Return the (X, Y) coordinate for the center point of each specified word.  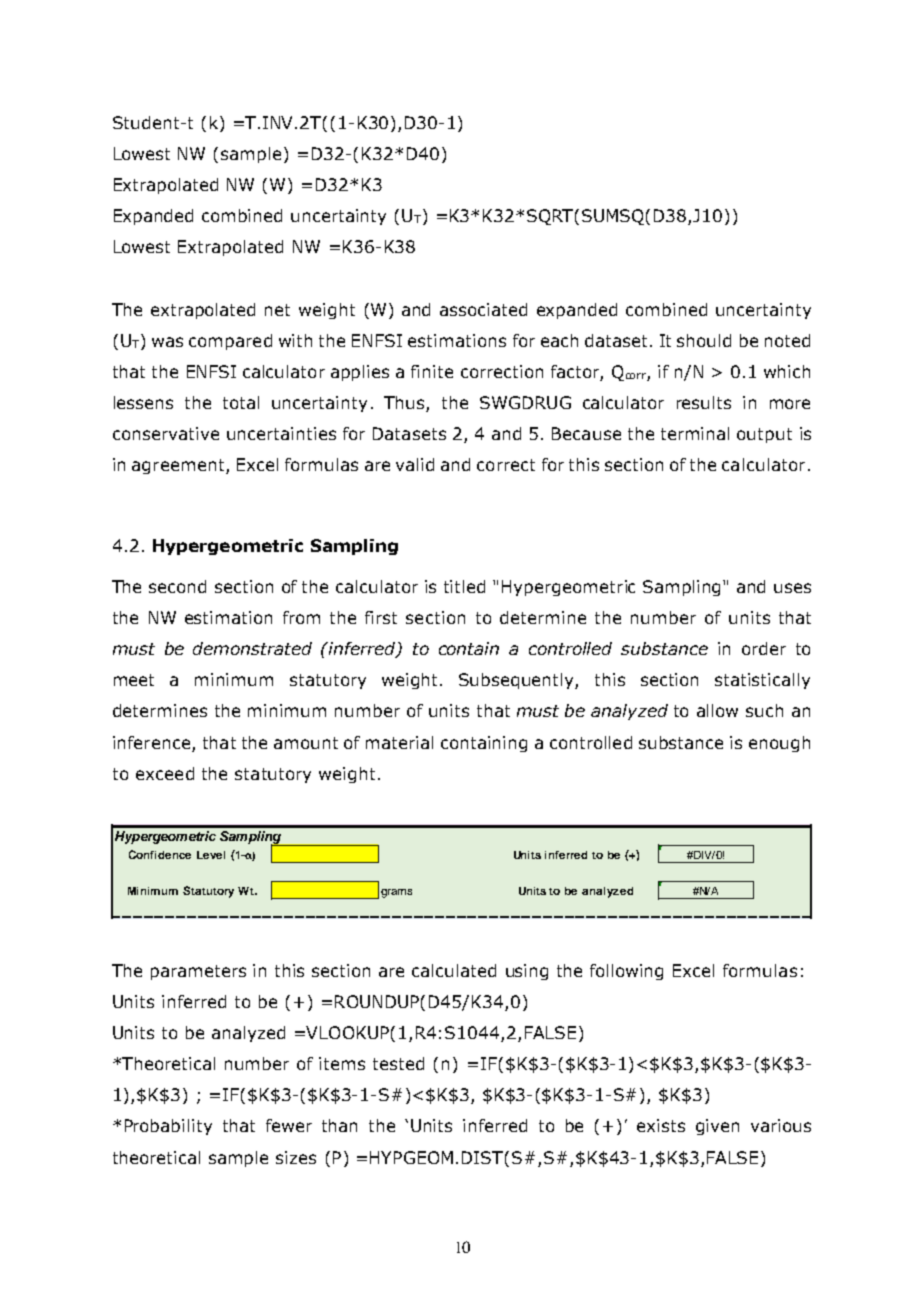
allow (717, 710)
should (704, 340)
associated (483, 309)
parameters (198, 972)
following (626, 972)
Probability (168, 1127)
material (399, 742)
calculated (454, 970)
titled (464, 586)
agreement (179, 466)
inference (151, 742)
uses (792, 588)
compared (230, 342)
